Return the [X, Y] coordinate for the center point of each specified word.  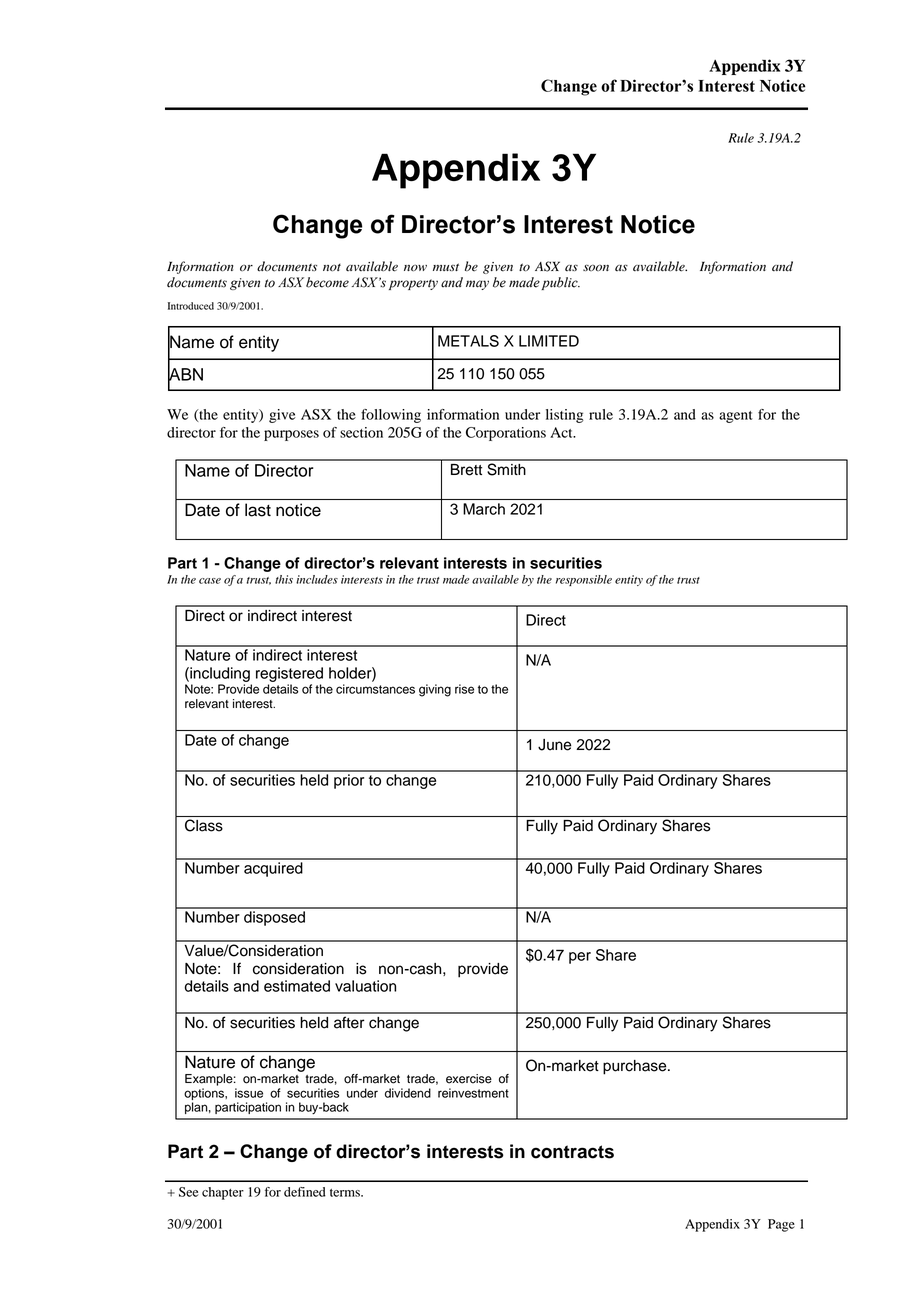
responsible [584, 580]
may [477, 285]
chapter [223, 1193]
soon [596, 267]
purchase [636, 1067]
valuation [365, 986]
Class [204, 825]
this [284, 579]
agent [736, 417]
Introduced [191, 306]
